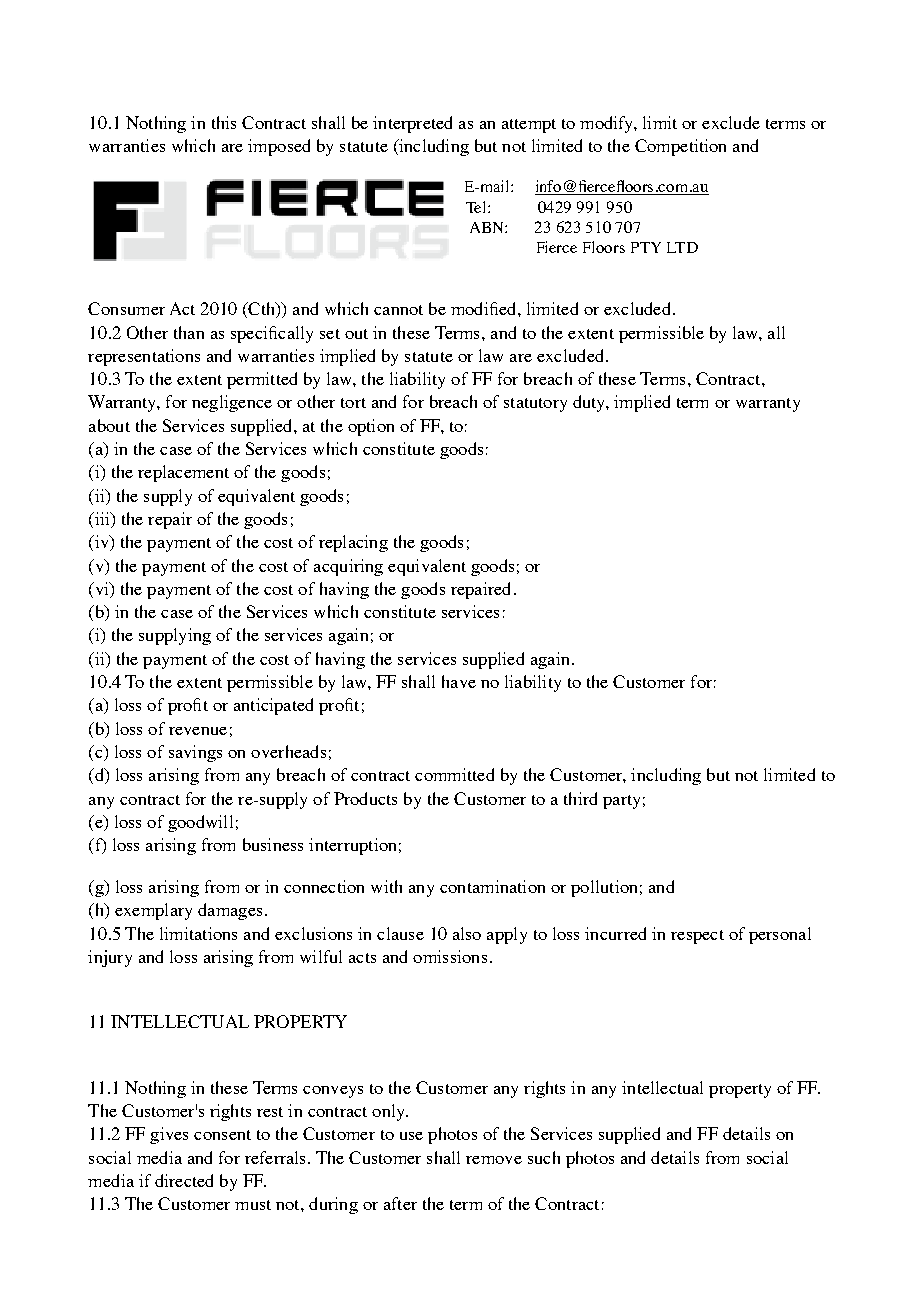 This screenshot has height=1308, width=924. Describe the element at coordinates (680, 147) in the screenshot. I see `Competition` at that location.
